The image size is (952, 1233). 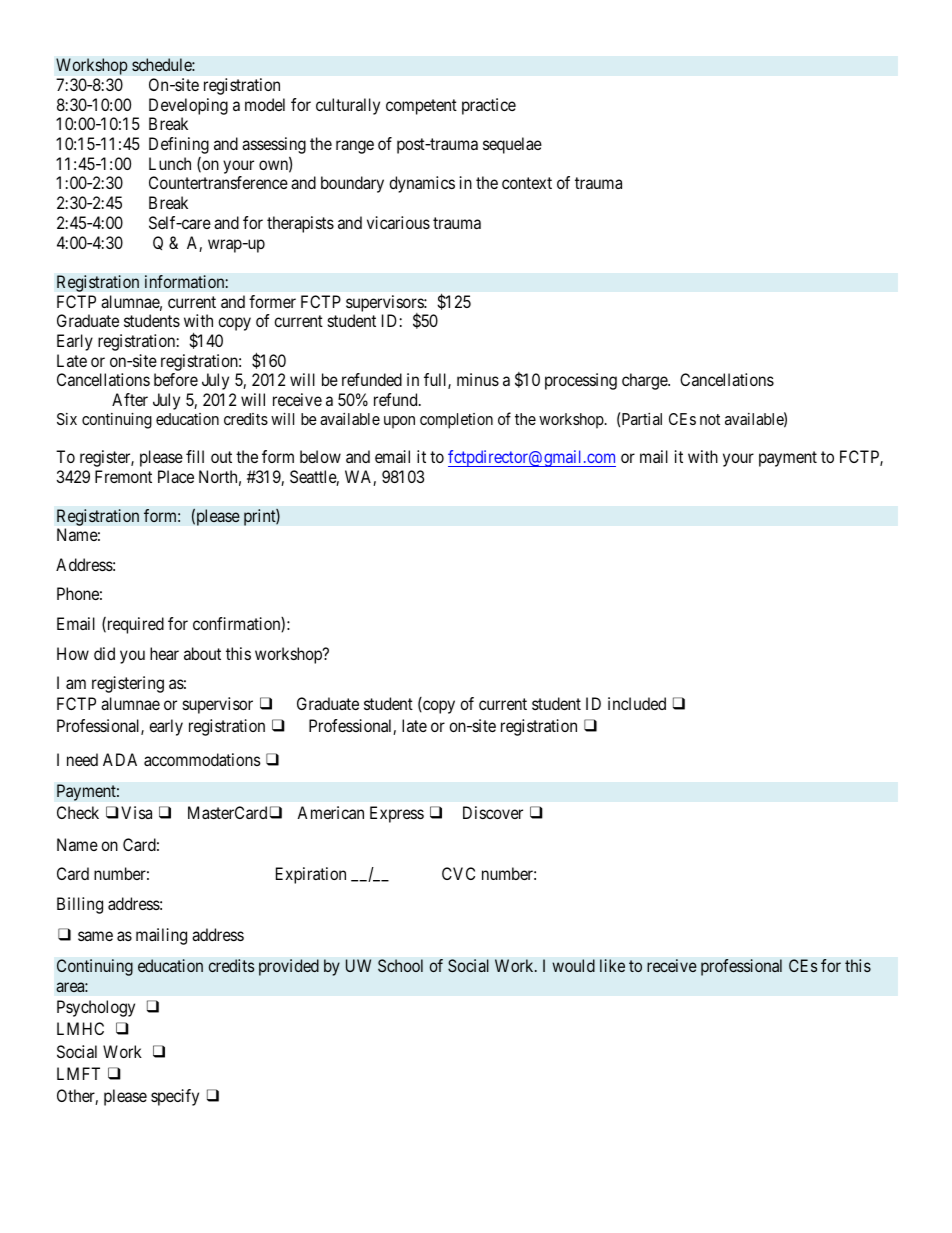 What do you see at coordinates (175, 1097) in the document?
I see `specify` at bounding box center [175, 1097].
